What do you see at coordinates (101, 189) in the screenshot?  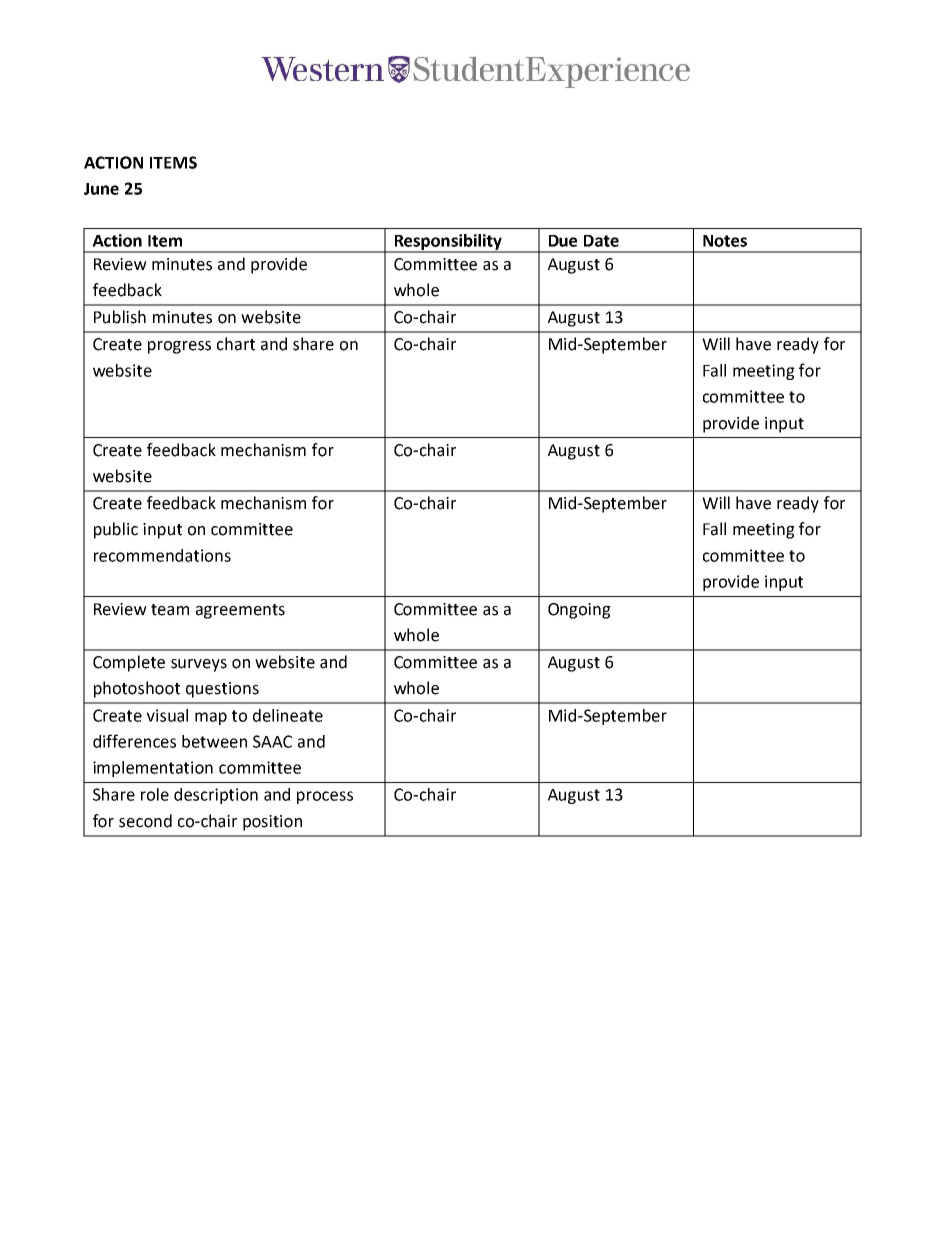 I see `June` at bounding box center [101, 189].
